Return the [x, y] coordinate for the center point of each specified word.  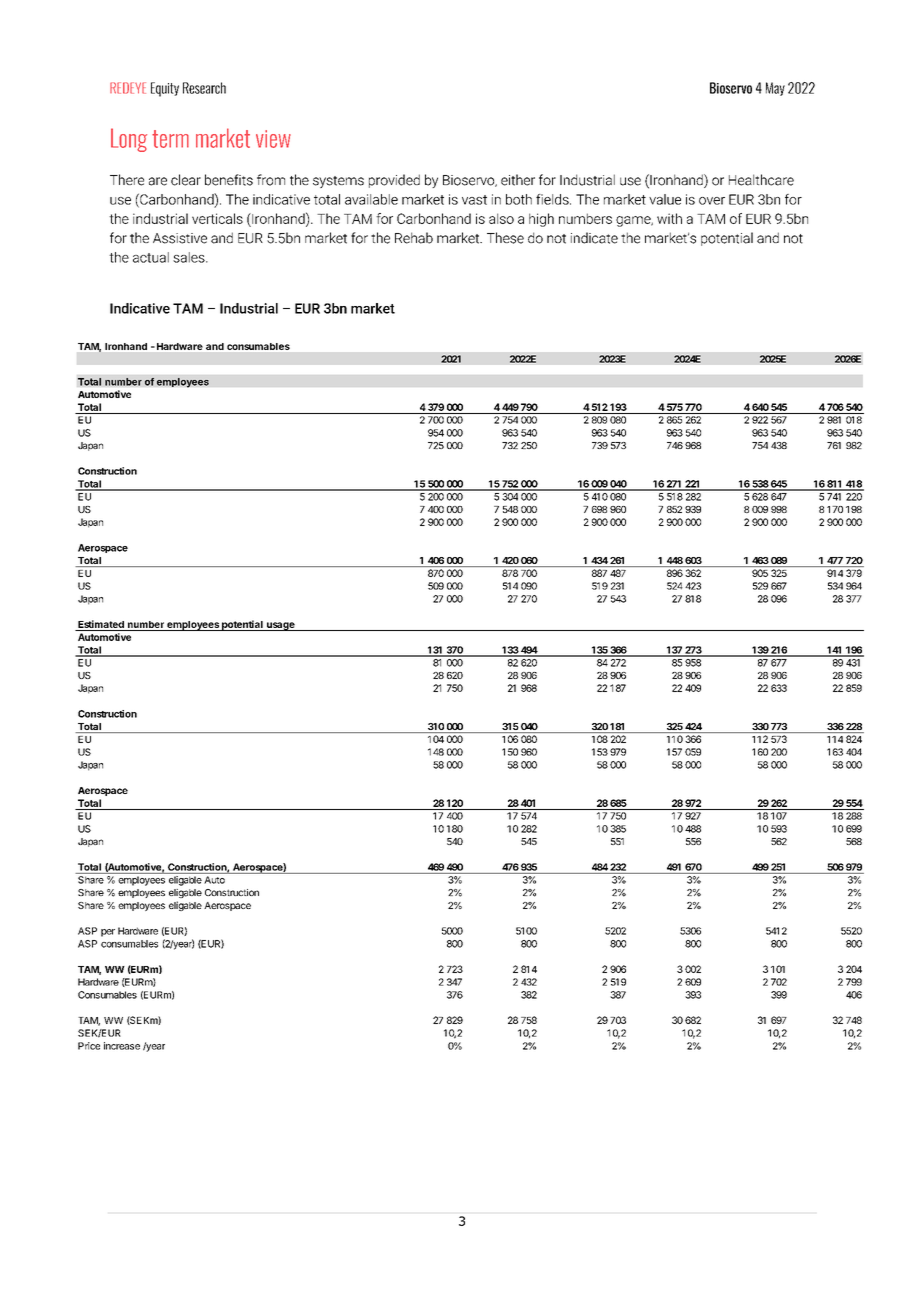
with [669, 218]
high [541, 220]
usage [281, 626]
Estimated [101, 625]
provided [394, 181]
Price [89, 1046]
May [775, 89]
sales [190, 257]
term [170, 139]
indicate [594, 238]
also [501, 218]
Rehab [414, 238]
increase [122, 1046]
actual [151, 257]
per [108, 933]
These [505, 238]
